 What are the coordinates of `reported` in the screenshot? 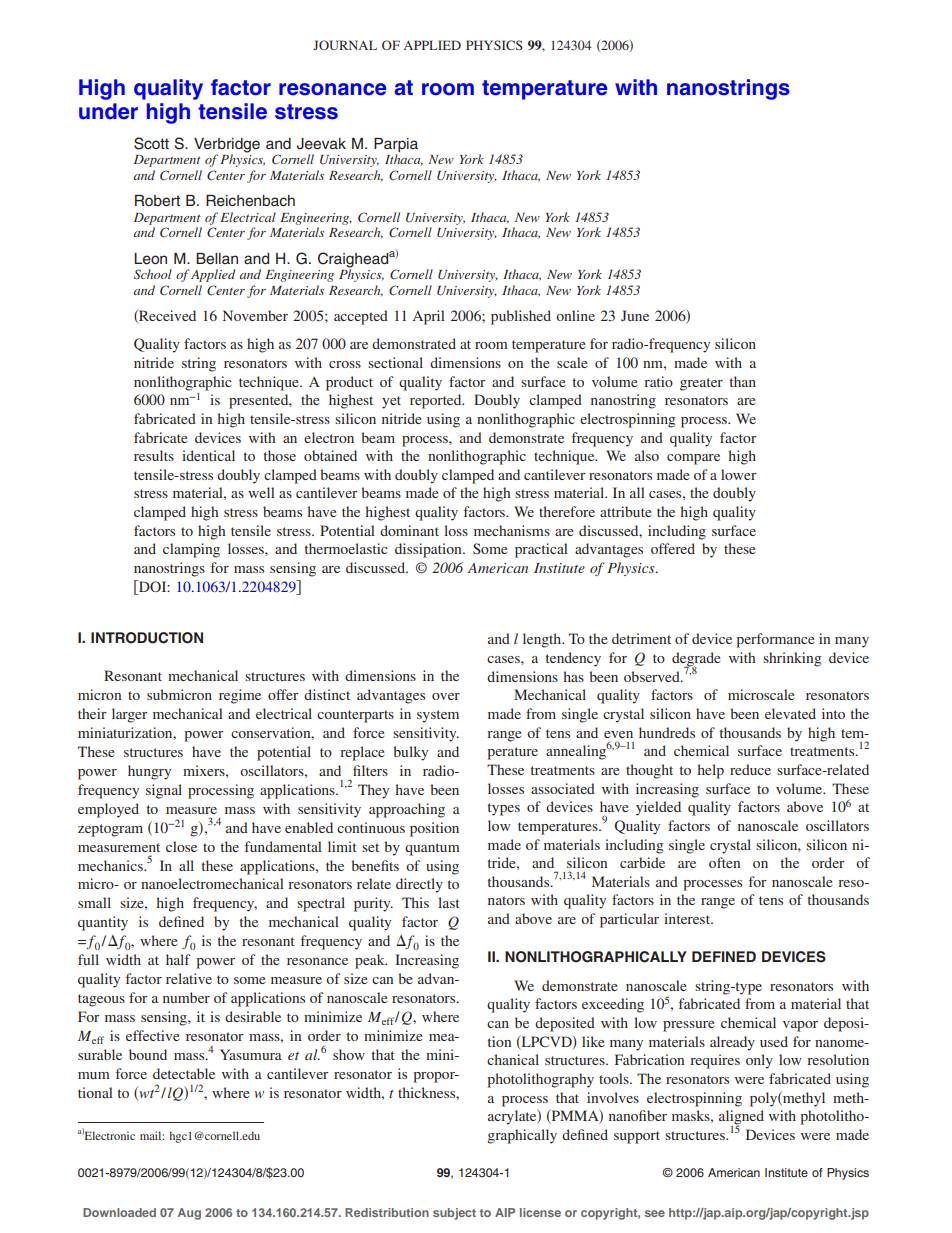 It's located at (437, 401).
